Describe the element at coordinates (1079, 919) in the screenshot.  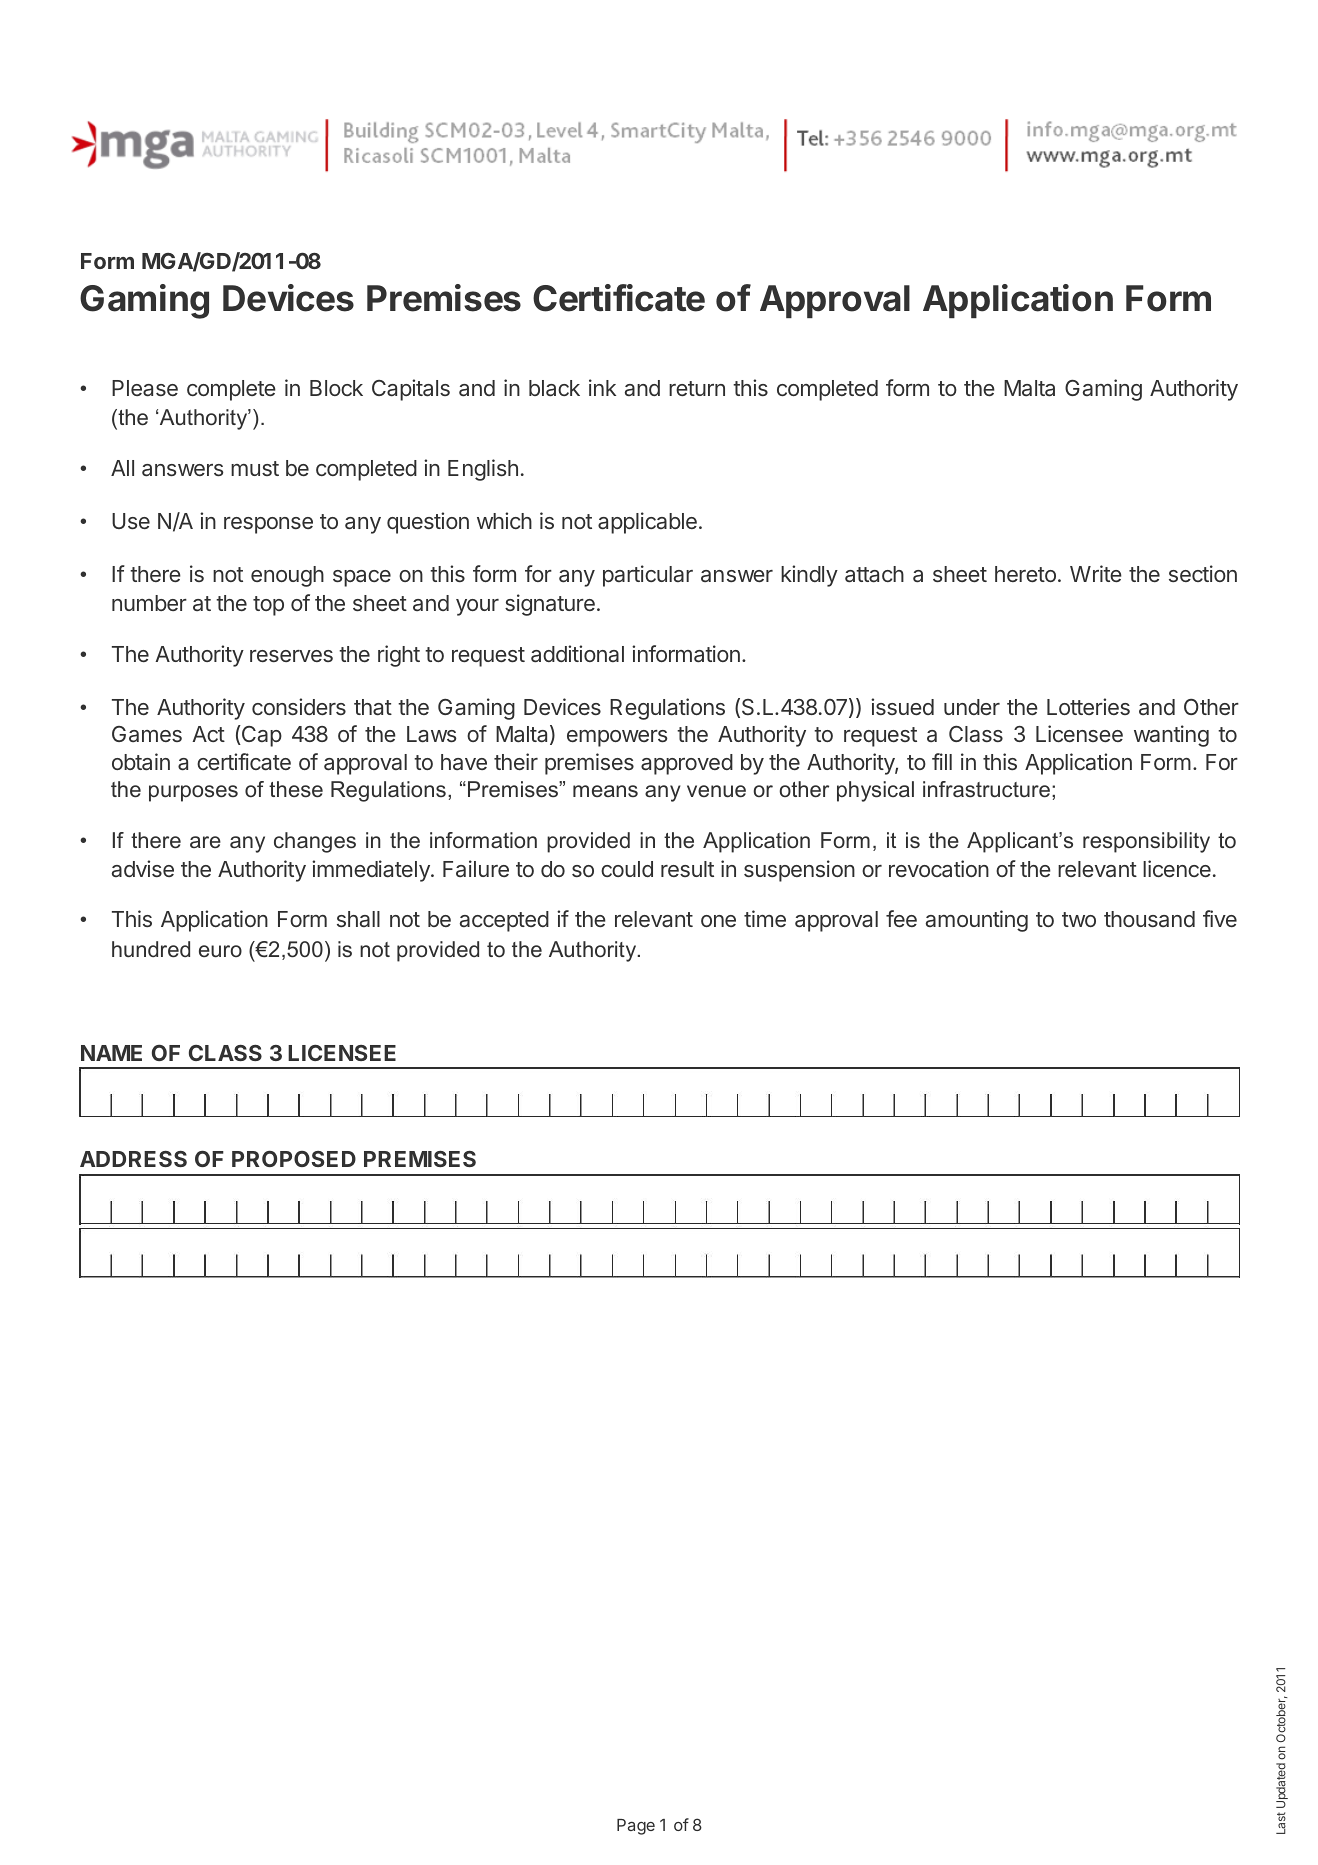
I see `two` at that location.
